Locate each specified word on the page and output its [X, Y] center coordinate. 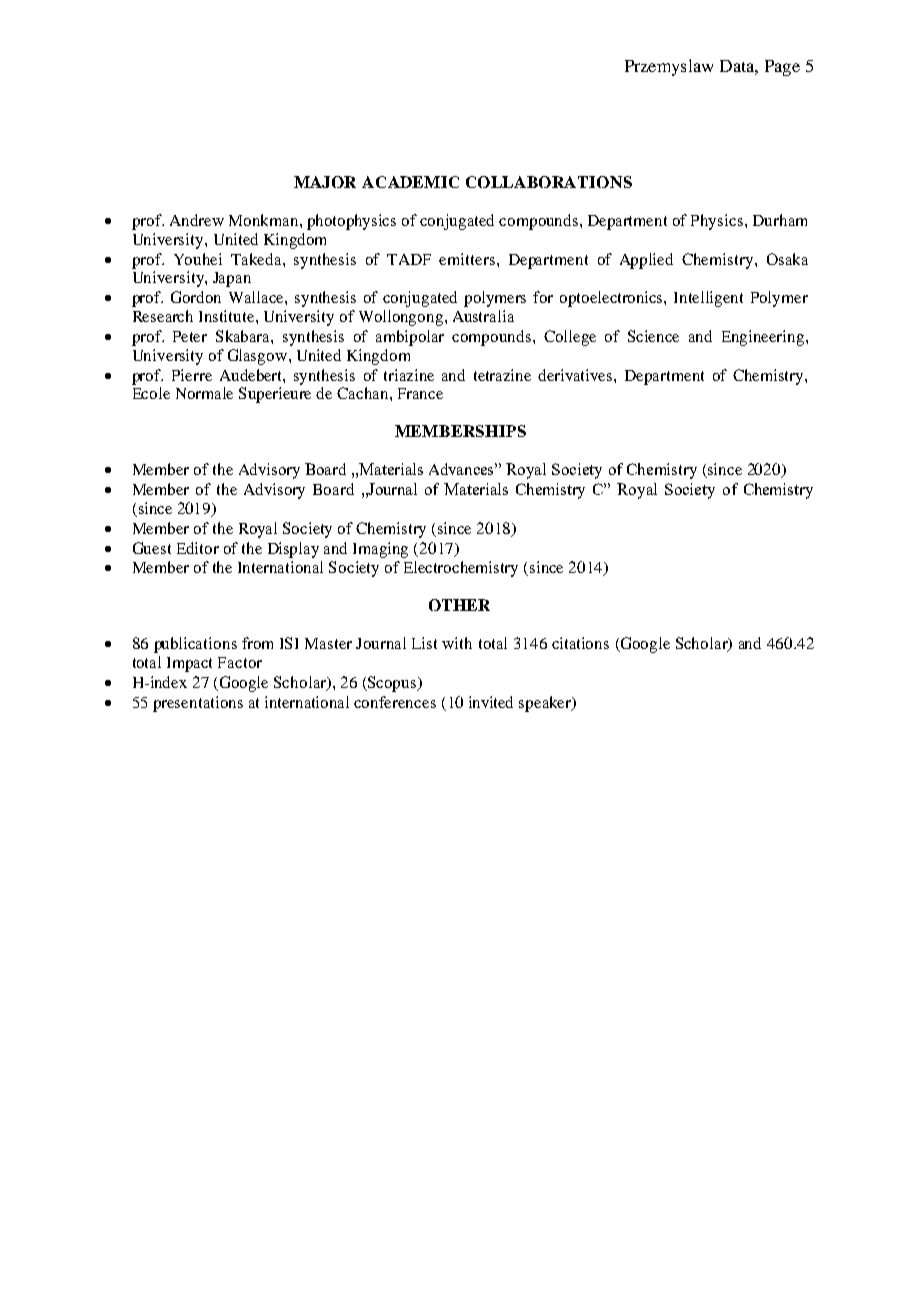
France [420, 393]
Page [782, 68]
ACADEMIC [410, 182]
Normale [204, 393]
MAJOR [325, 182]
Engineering [764, 338]
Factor [240, 662]
